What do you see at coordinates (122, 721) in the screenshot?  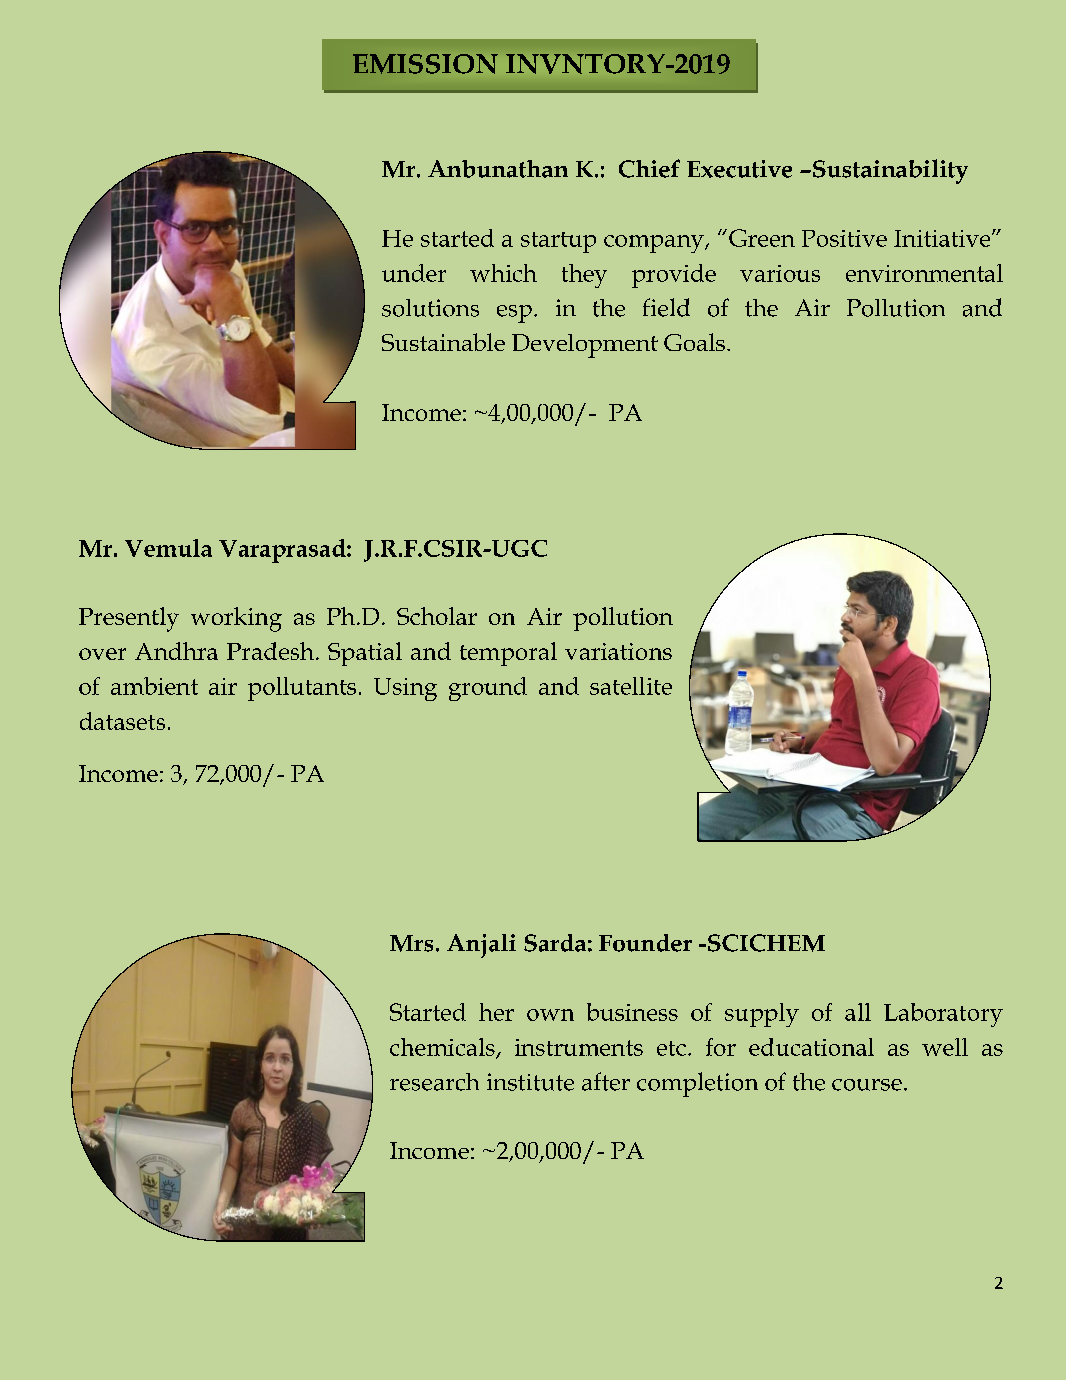 I see `datasets` at bounding box center [122, 721].
